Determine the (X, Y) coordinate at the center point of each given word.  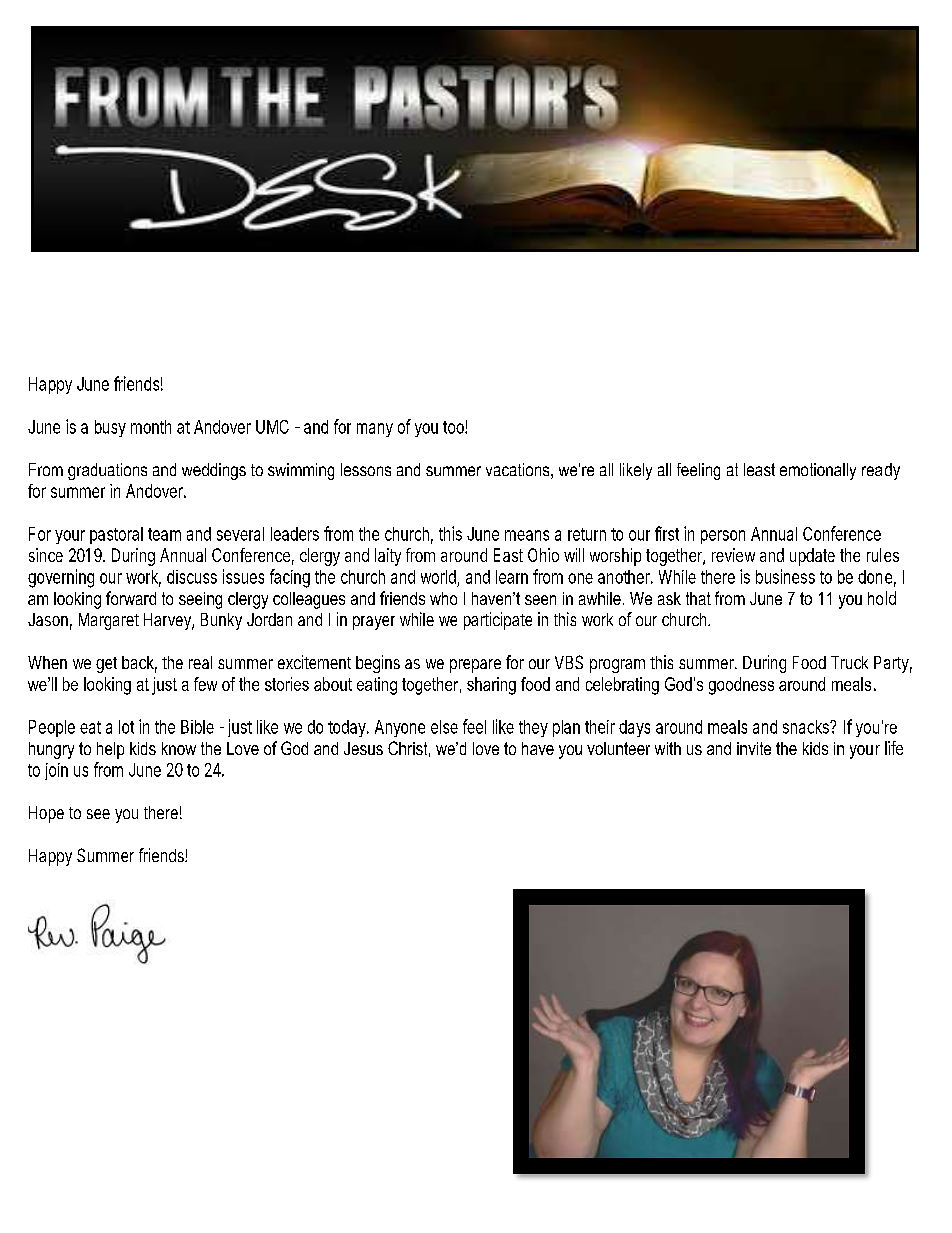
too (454, 427)
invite (754, 748)
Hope (46, 814)
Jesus (363, 748)
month (151, 427)
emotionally (818, 471)
